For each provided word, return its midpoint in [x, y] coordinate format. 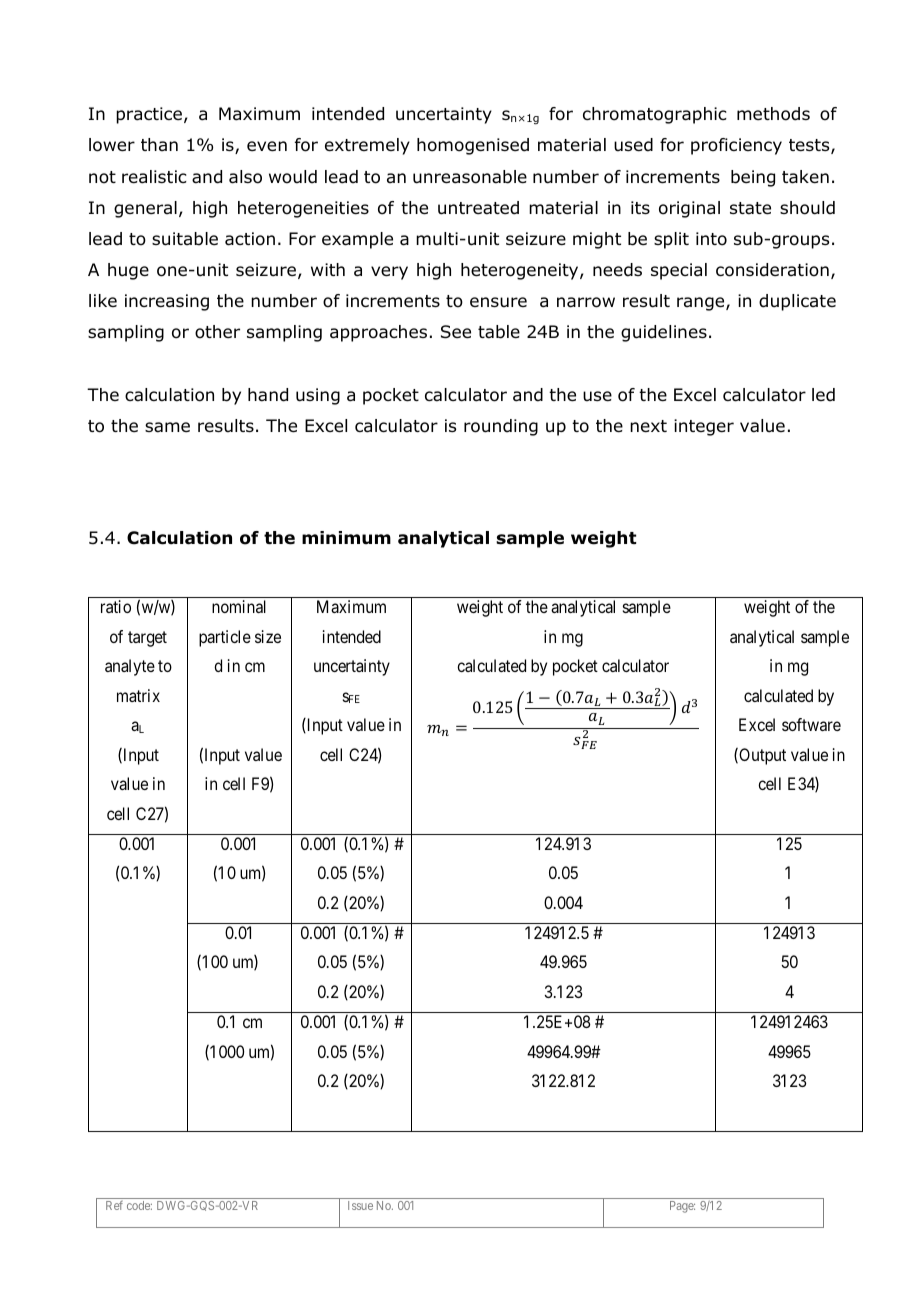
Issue [360, 1205]
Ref [114, 1205]
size [268, 636]
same [167, 427]
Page [682, 1207]
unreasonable [470, 177]
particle [225, 638]
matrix [138, 695]
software [811, 724]
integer [704, 427]
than [159, 144]
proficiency [736, 146]
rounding [501, 427]
